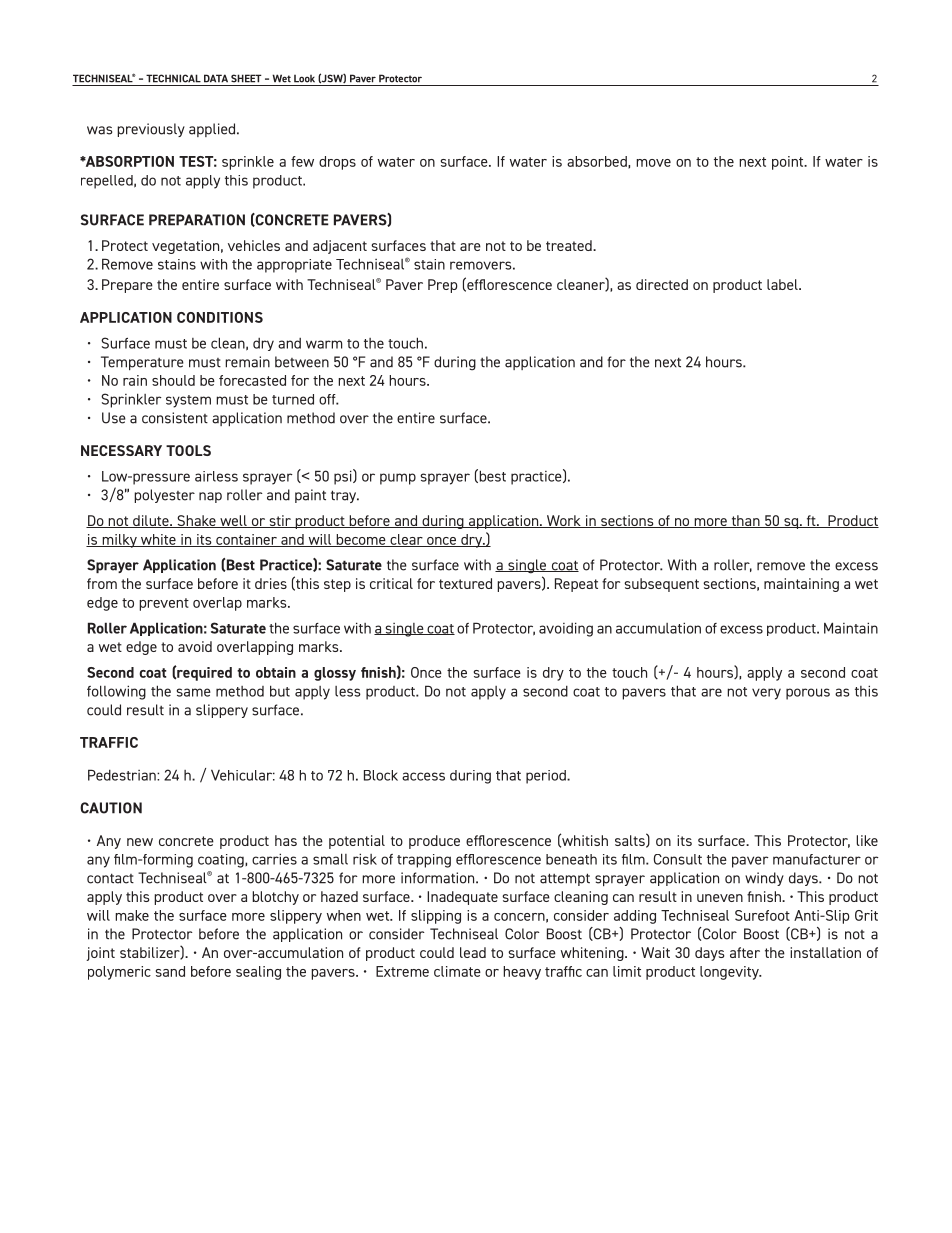 The image size is (952, 1233). What do you see at coordinates (173, 78) in the page?
I see `TECHNICAL` at bounding box center [173, 78].
